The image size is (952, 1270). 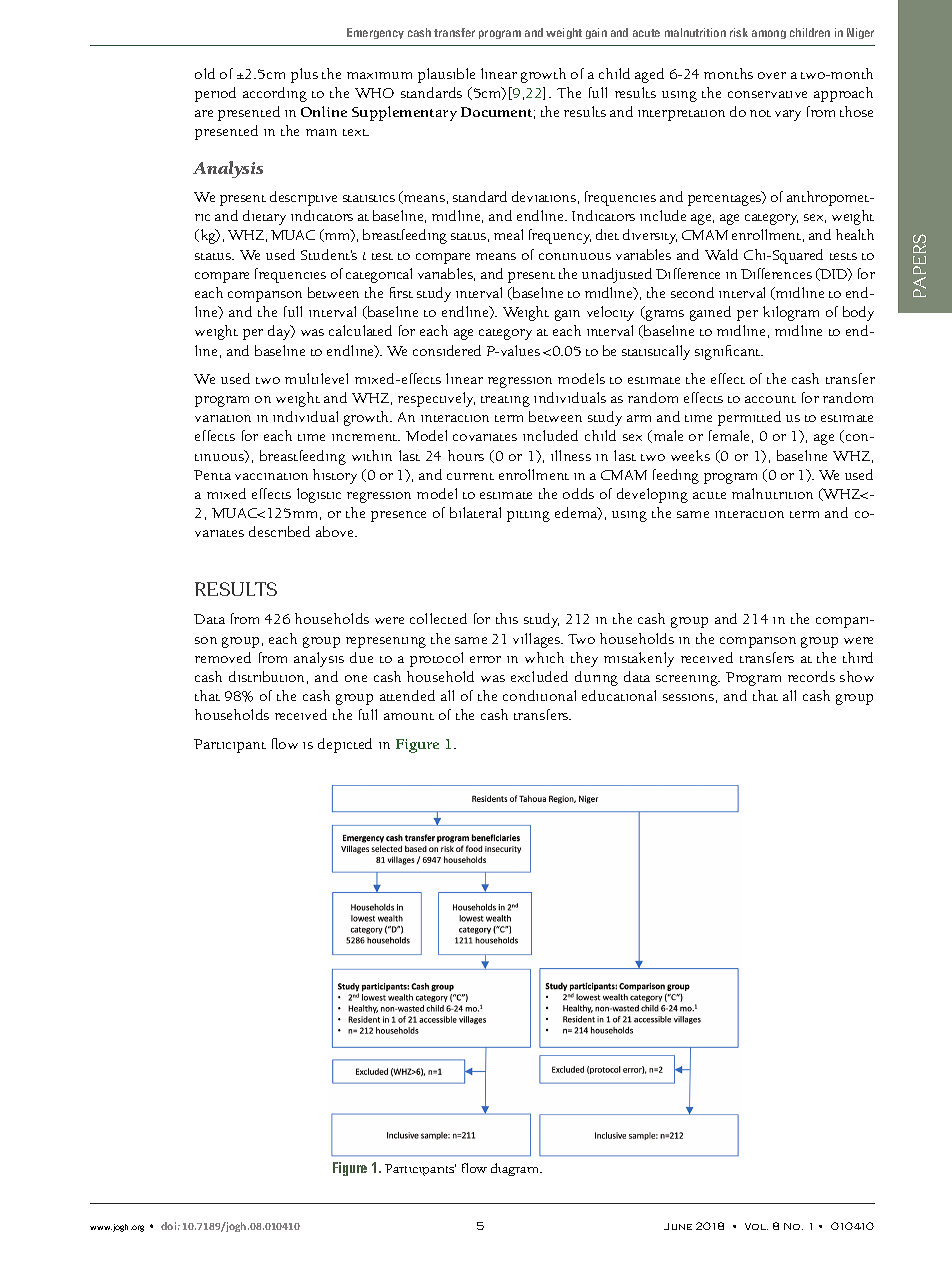 I want to click on plausible, so click(x=446, y=75).
